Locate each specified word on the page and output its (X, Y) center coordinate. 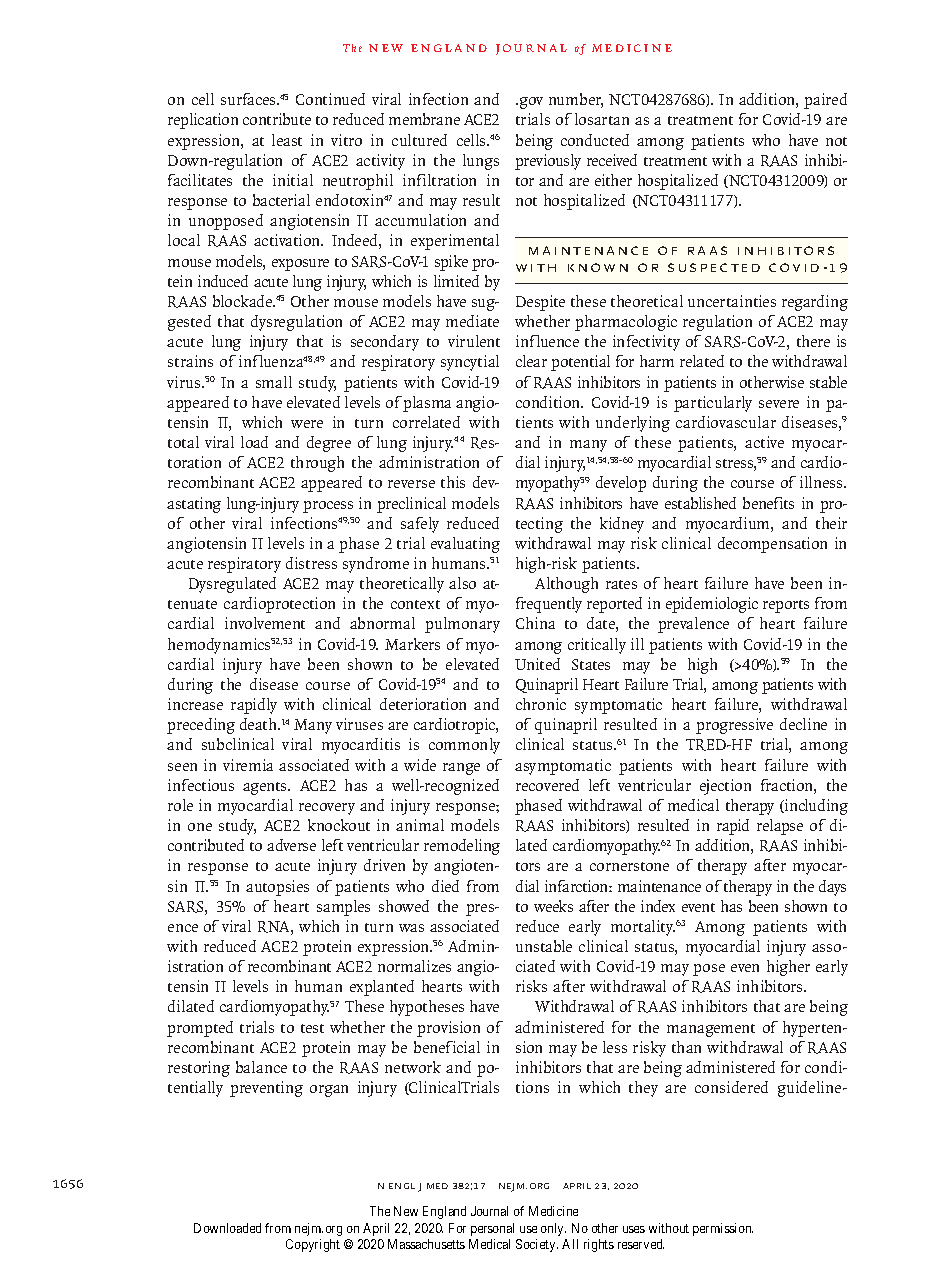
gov (531, 103)
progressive (734, 726)
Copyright (313, 1245)
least (287, 140)
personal (492, 1229)
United (537, 664)
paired (825, 101)
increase (195, 704)
